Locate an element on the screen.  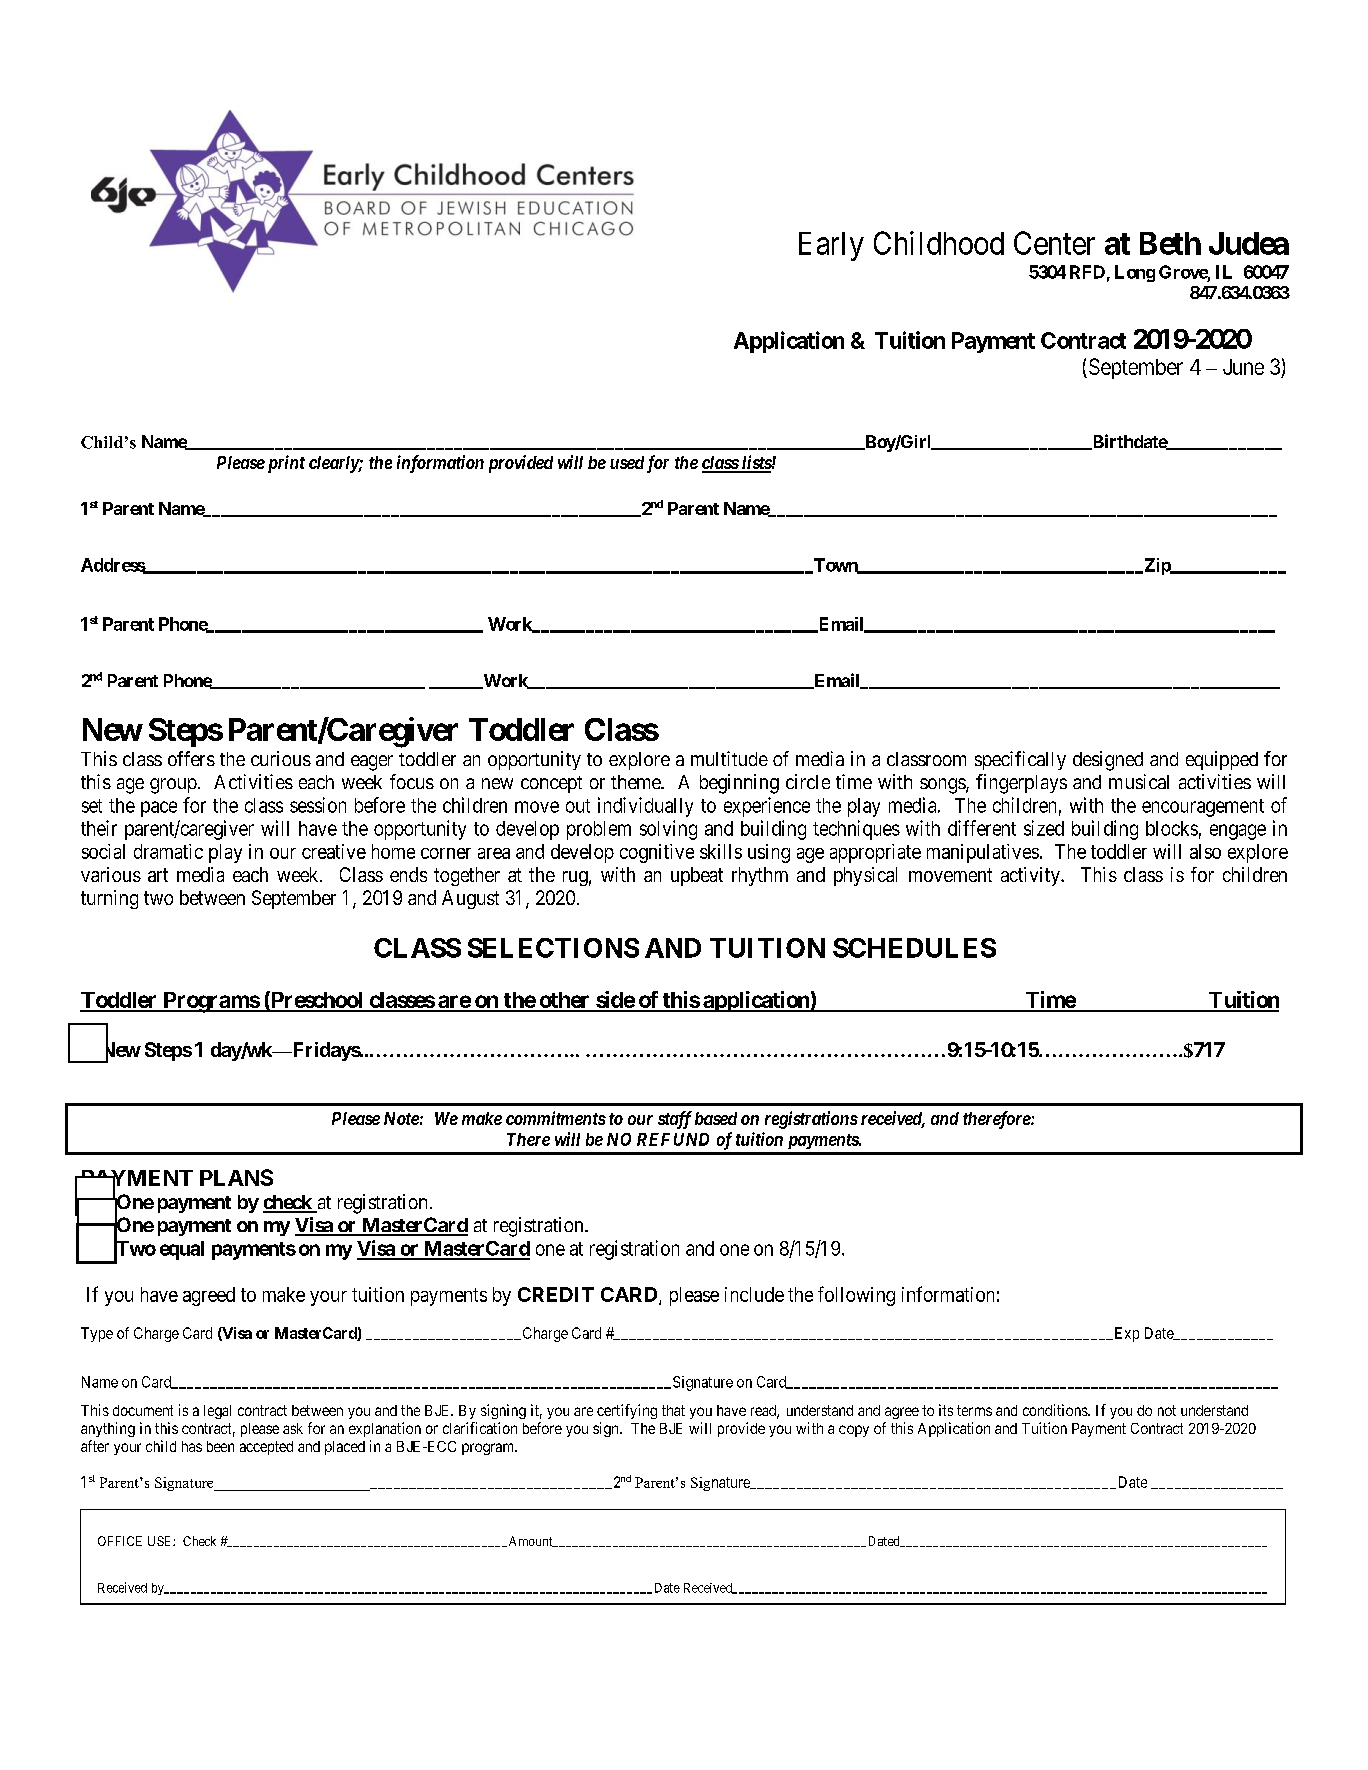
RFD is located at coordinates (1087, 272).
